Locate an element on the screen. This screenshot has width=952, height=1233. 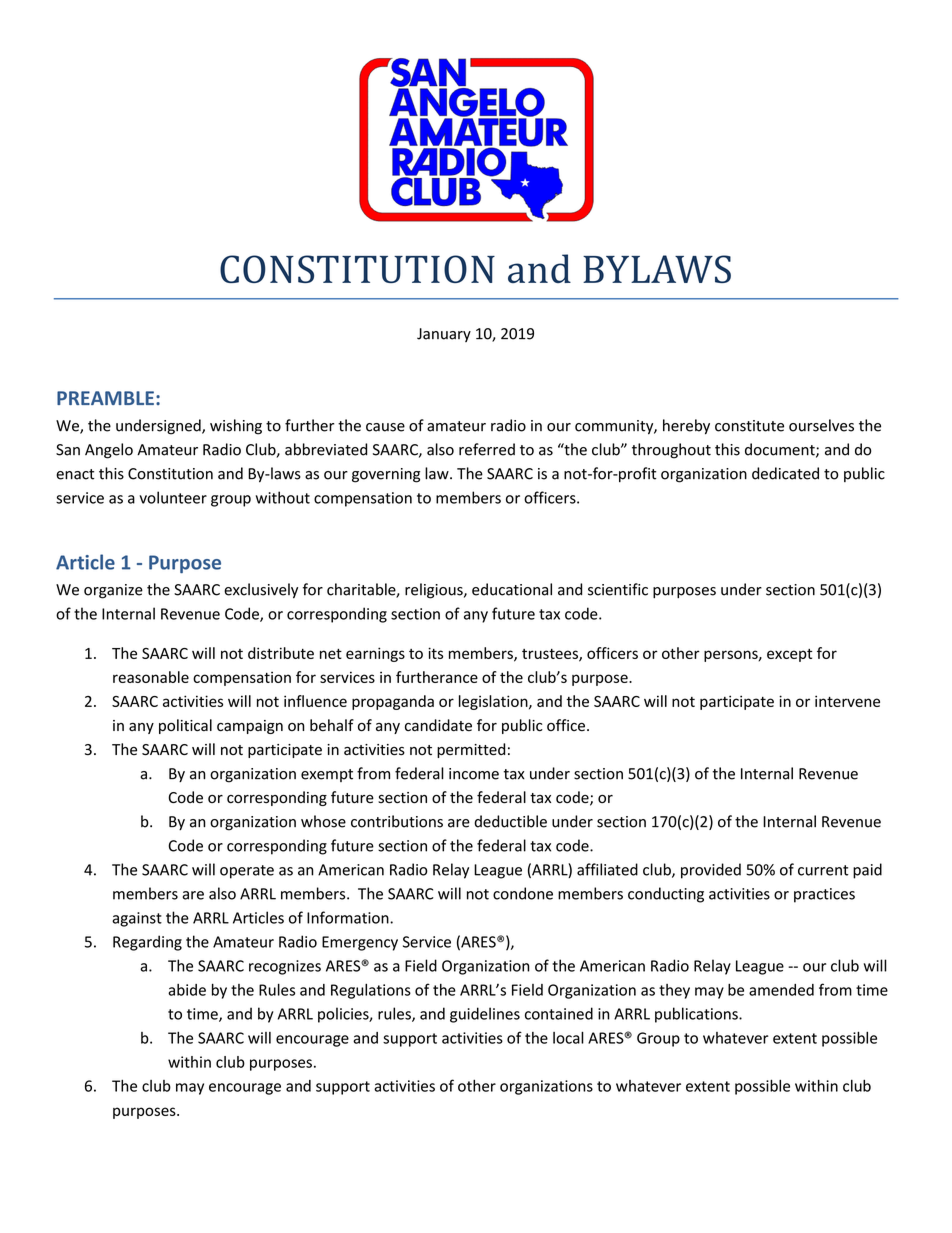
dedicated is located at coordinates (785, 473).
